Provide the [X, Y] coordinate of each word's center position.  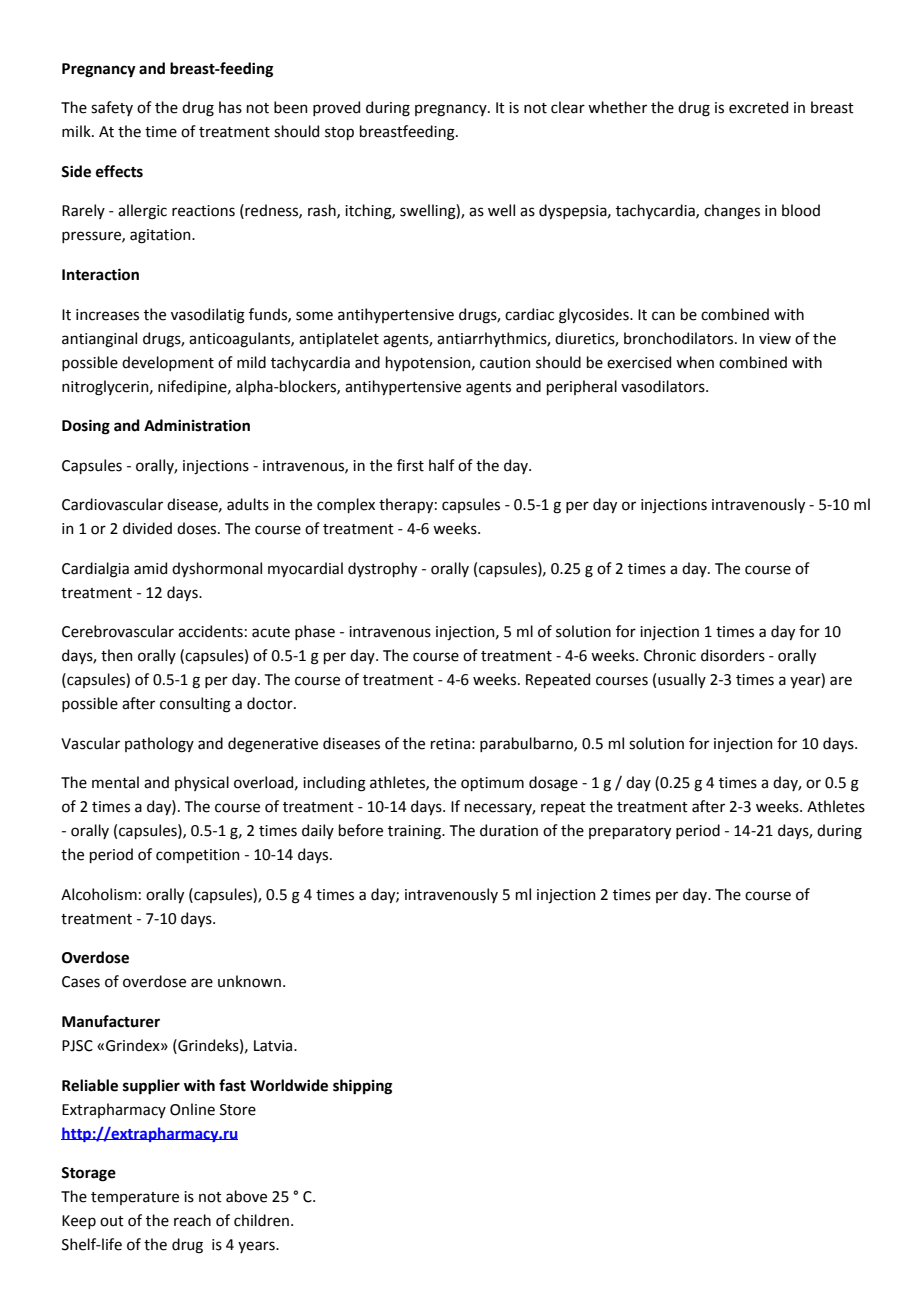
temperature [135, 1198]
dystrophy [382, 569]
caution [505, 363]
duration [509, 830]
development [168, 363]
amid [150, 568]
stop [339, 133]
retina [450, 744]
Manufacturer [111, 1021]
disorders [733, 655]
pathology [159, 745]
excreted [758, 107]
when [695, 362]
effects [119, 171]
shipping [362, 1087]
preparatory [630, 832]
